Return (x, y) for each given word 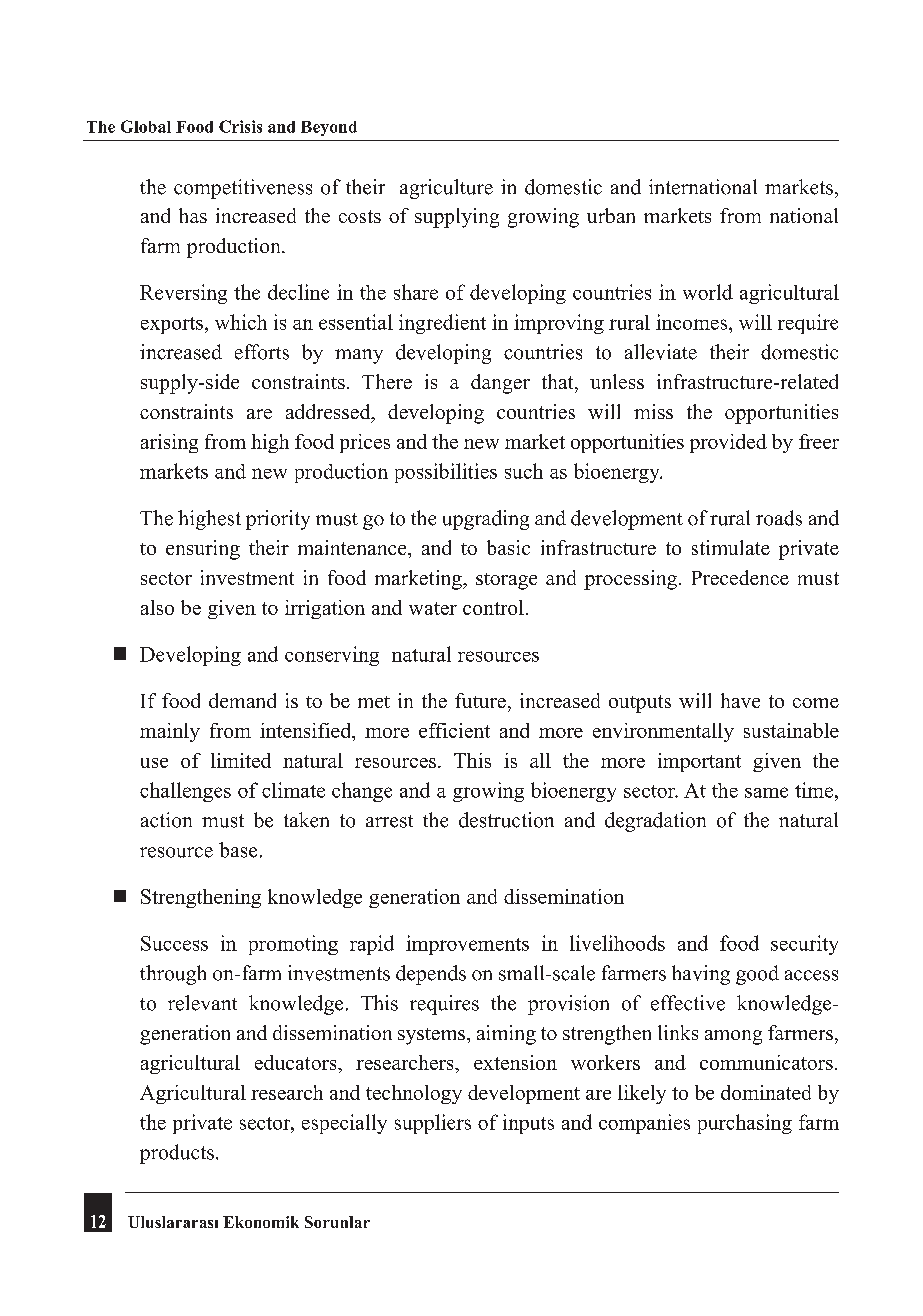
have (740, 700)
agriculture (446, 189)
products (177, 1154)
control (493, 607)
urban (611, 215)
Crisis (240, 126)
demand (242, 700)
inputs (528, 1124)
